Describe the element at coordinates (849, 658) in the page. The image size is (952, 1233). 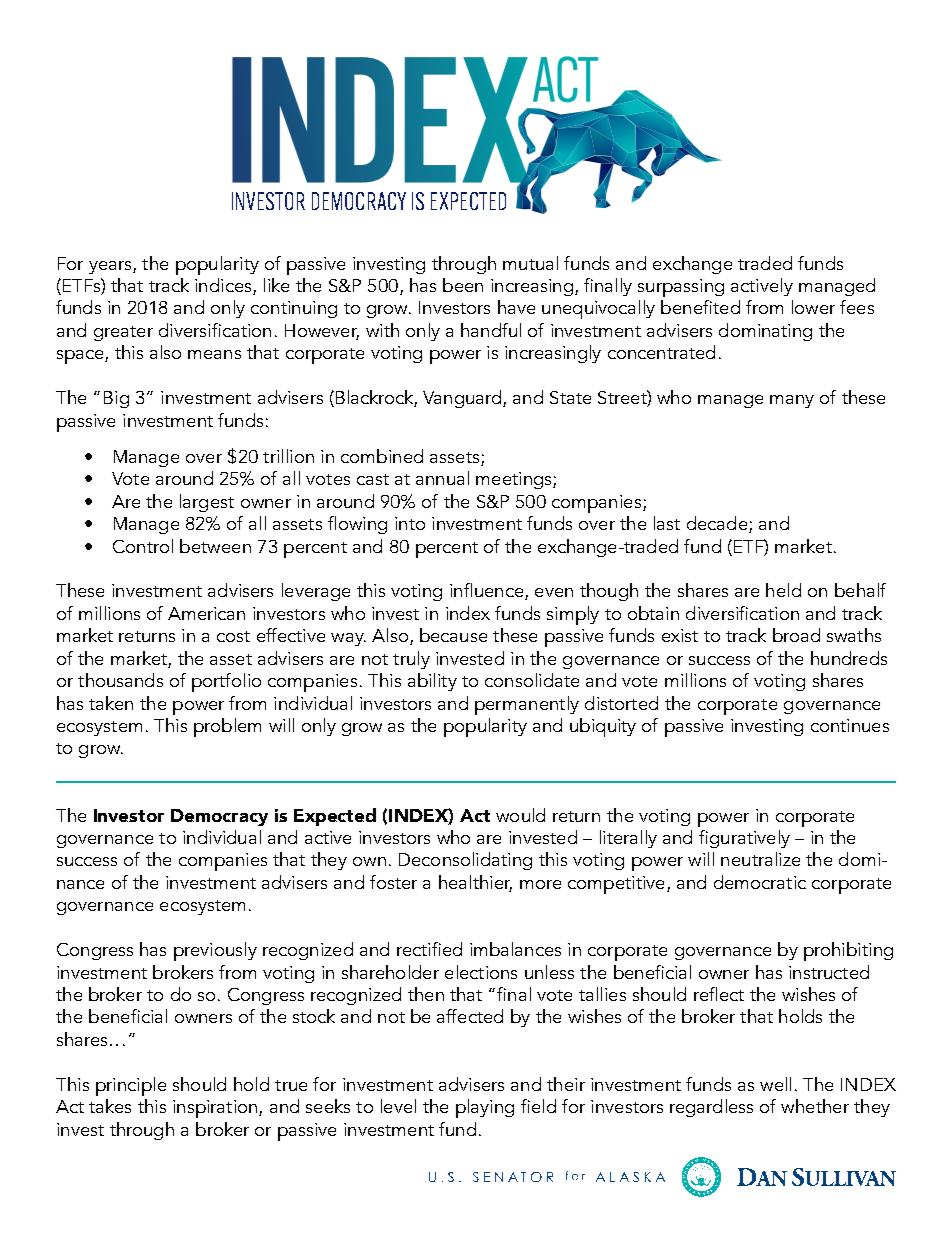
I see `hundreds` at that location.
